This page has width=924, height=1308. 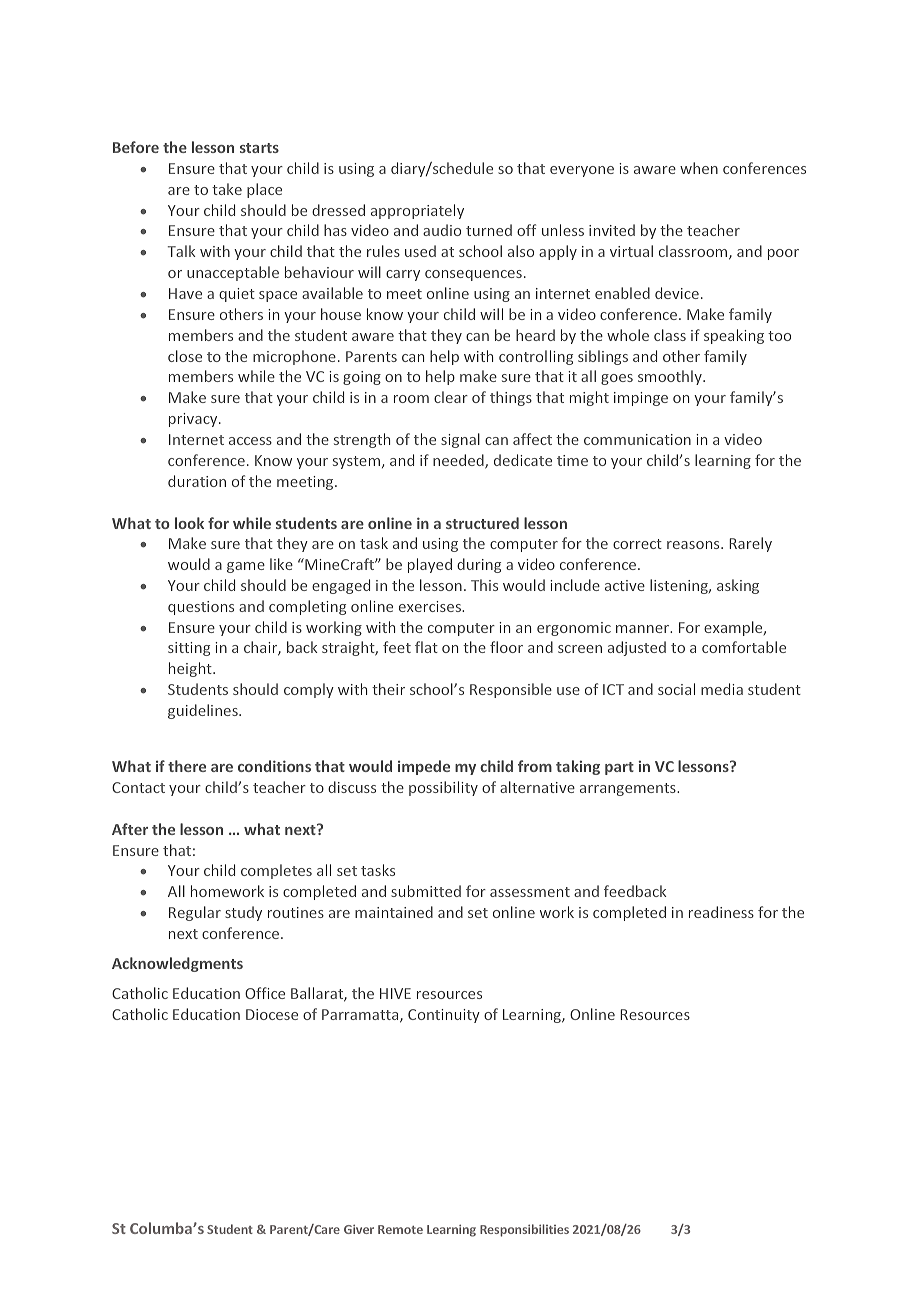 What do you see at coordinates (195, 913) in the page?
I see `Regular` at bounding box center [195, 913].
